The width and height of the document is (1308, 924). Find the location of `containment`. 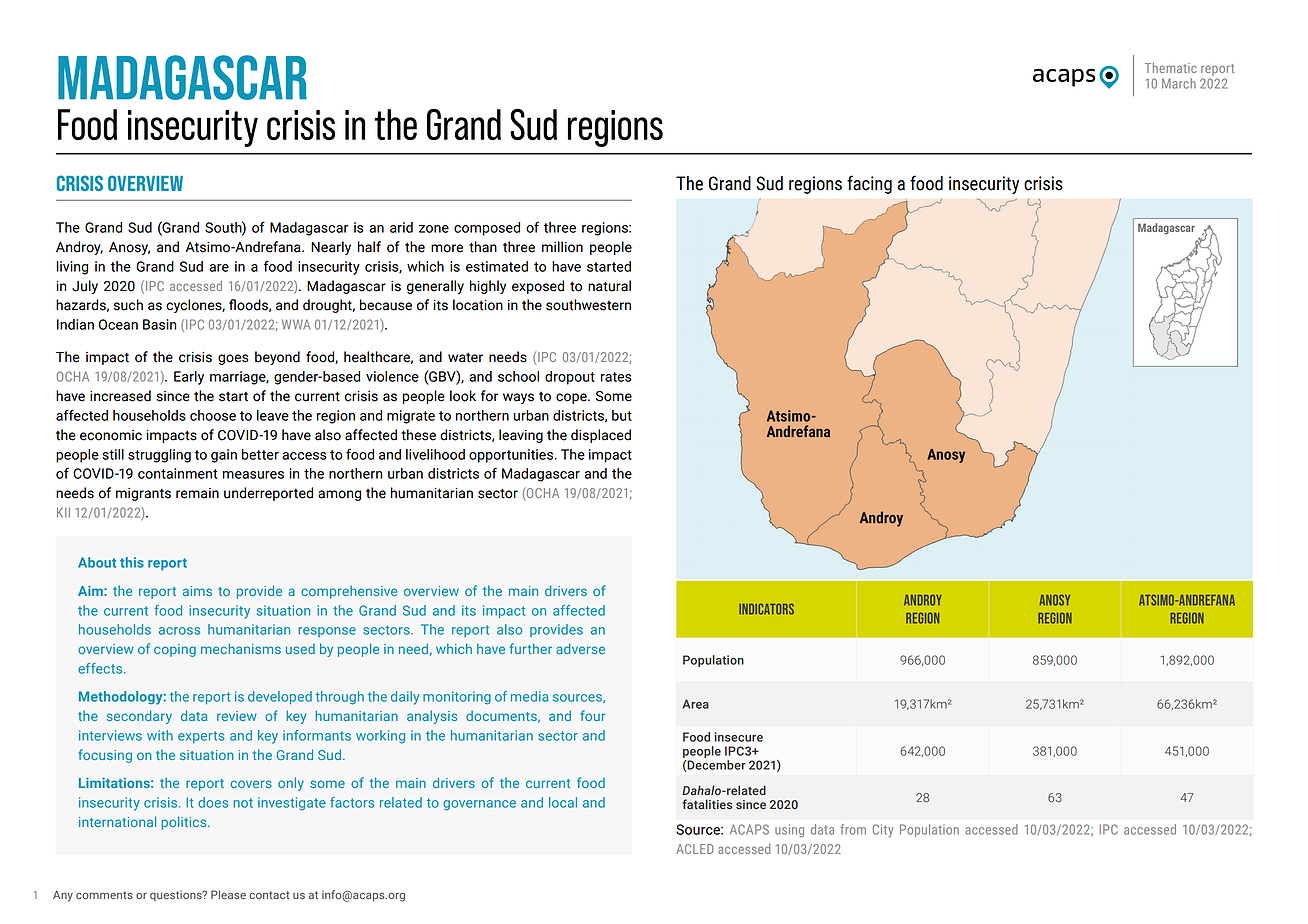

containment is located at coordinates (178, 473).
